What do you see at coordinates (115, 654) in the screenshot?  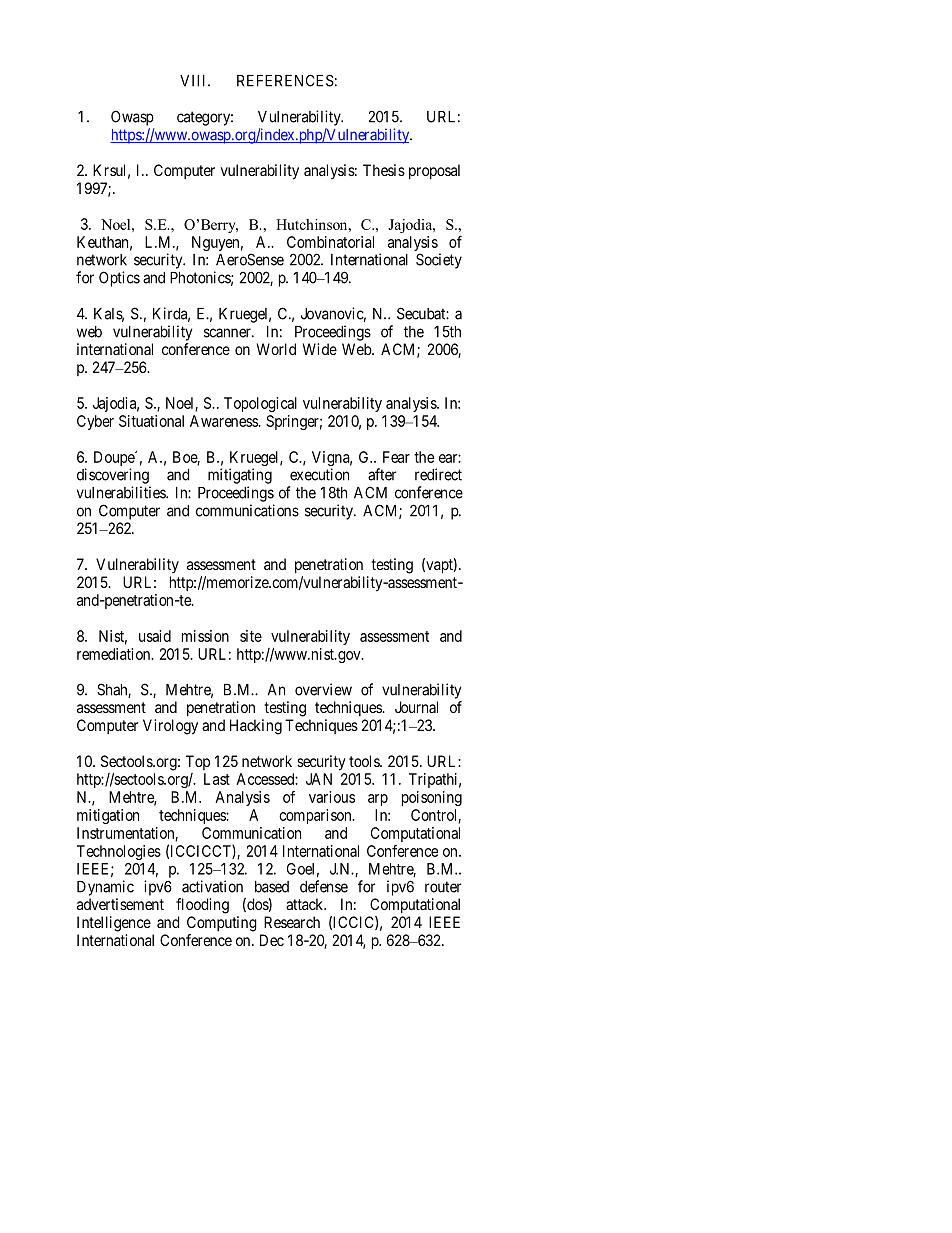 I see `remediation` at bounding box center [115, 654].
